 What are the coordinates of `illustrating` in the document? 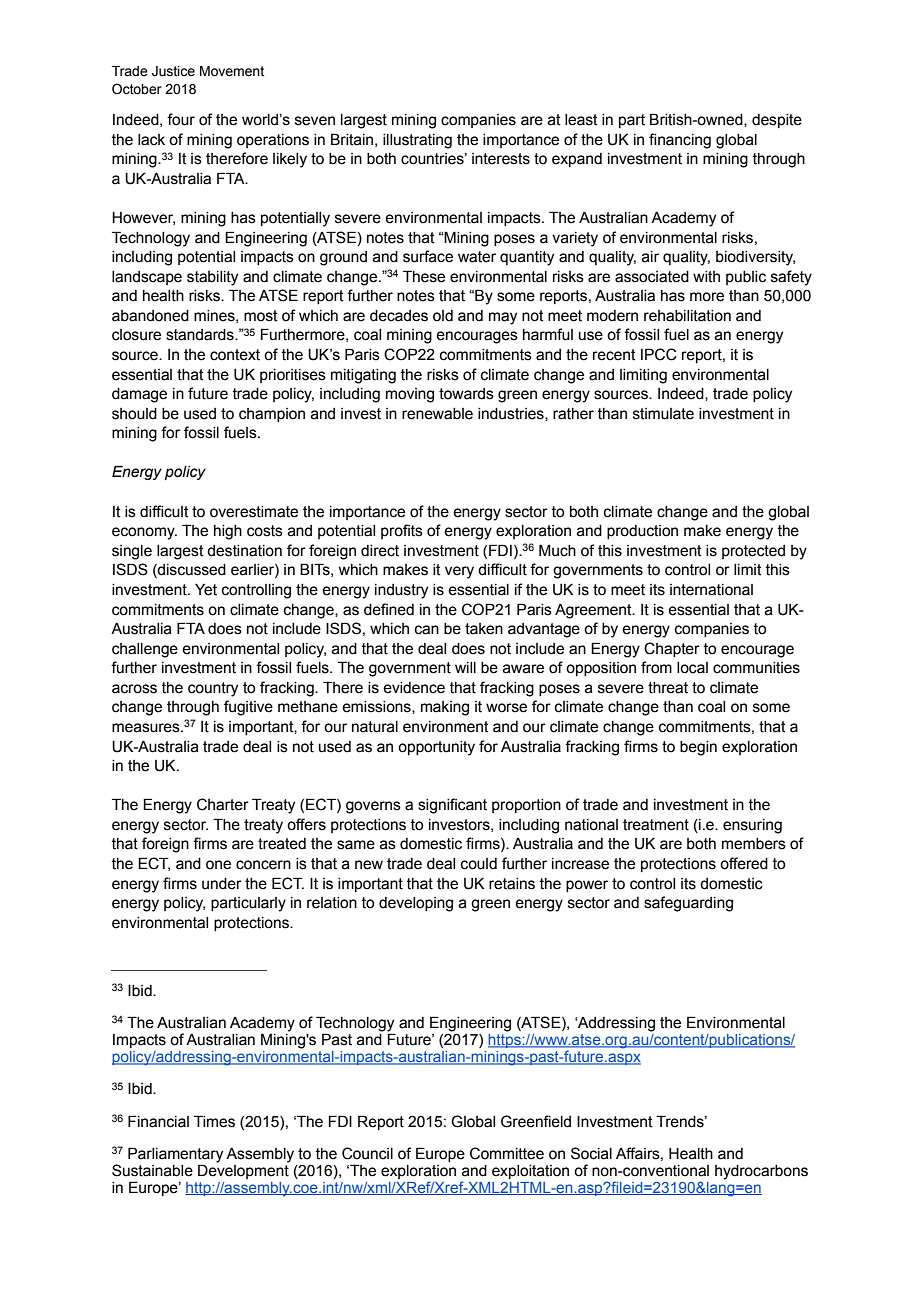 It's located at (417, 141).
